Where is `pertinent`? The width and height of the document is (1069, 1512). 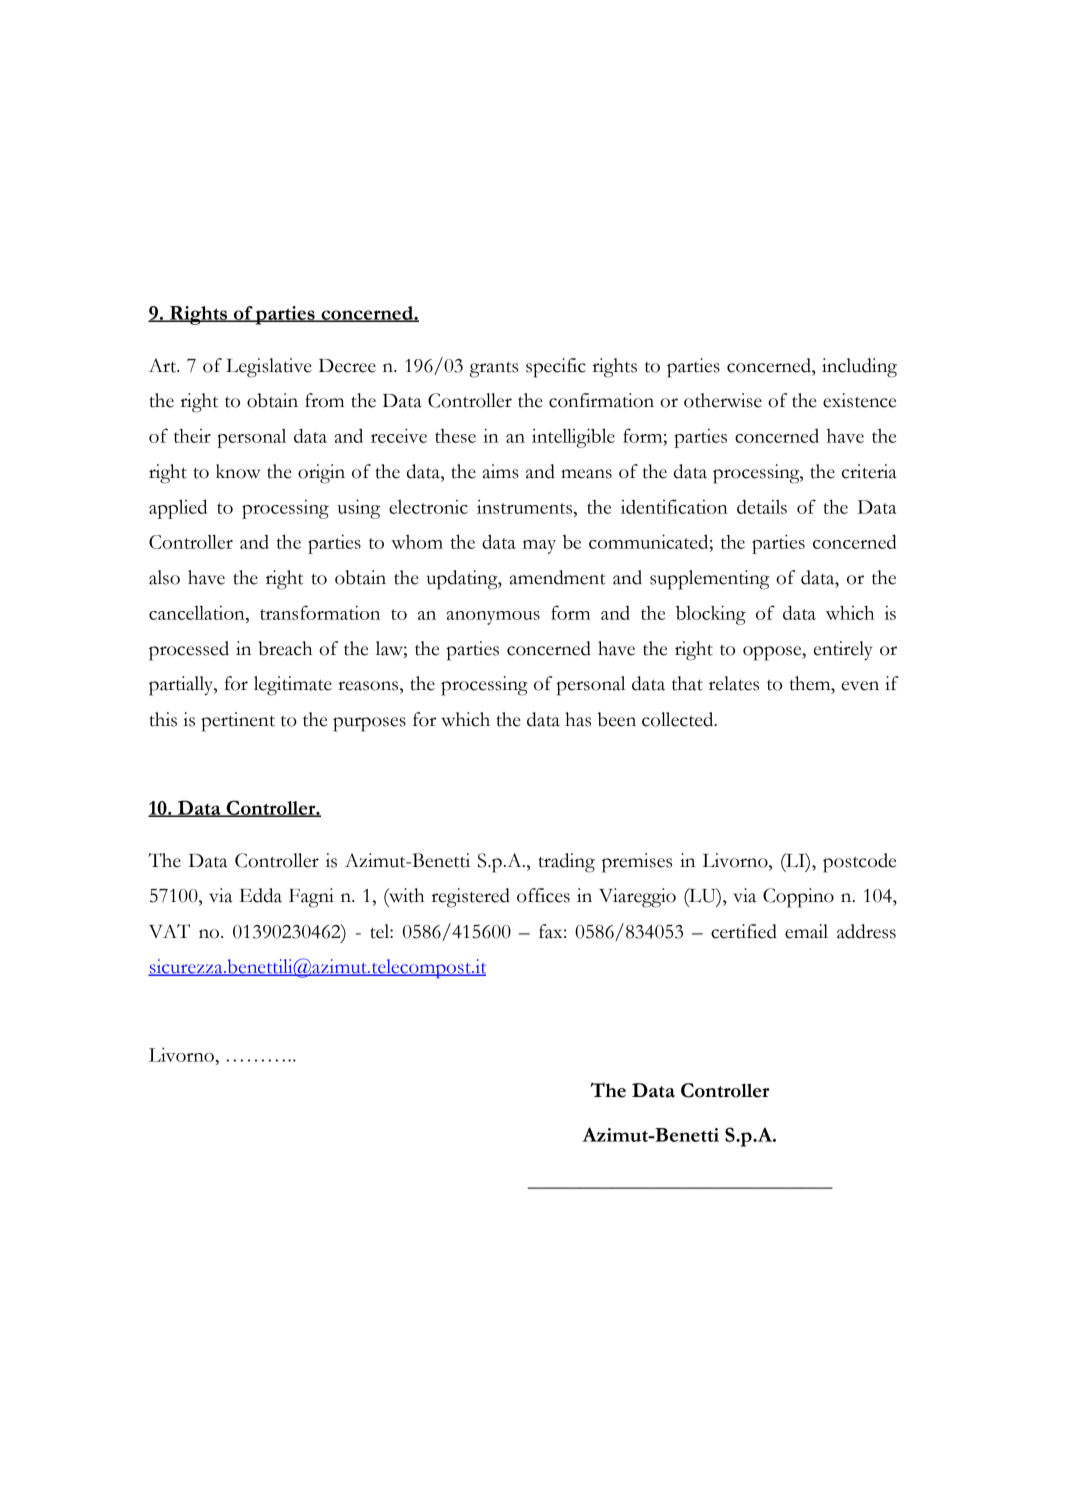
pertinent is located at coordinates (238, 722).
